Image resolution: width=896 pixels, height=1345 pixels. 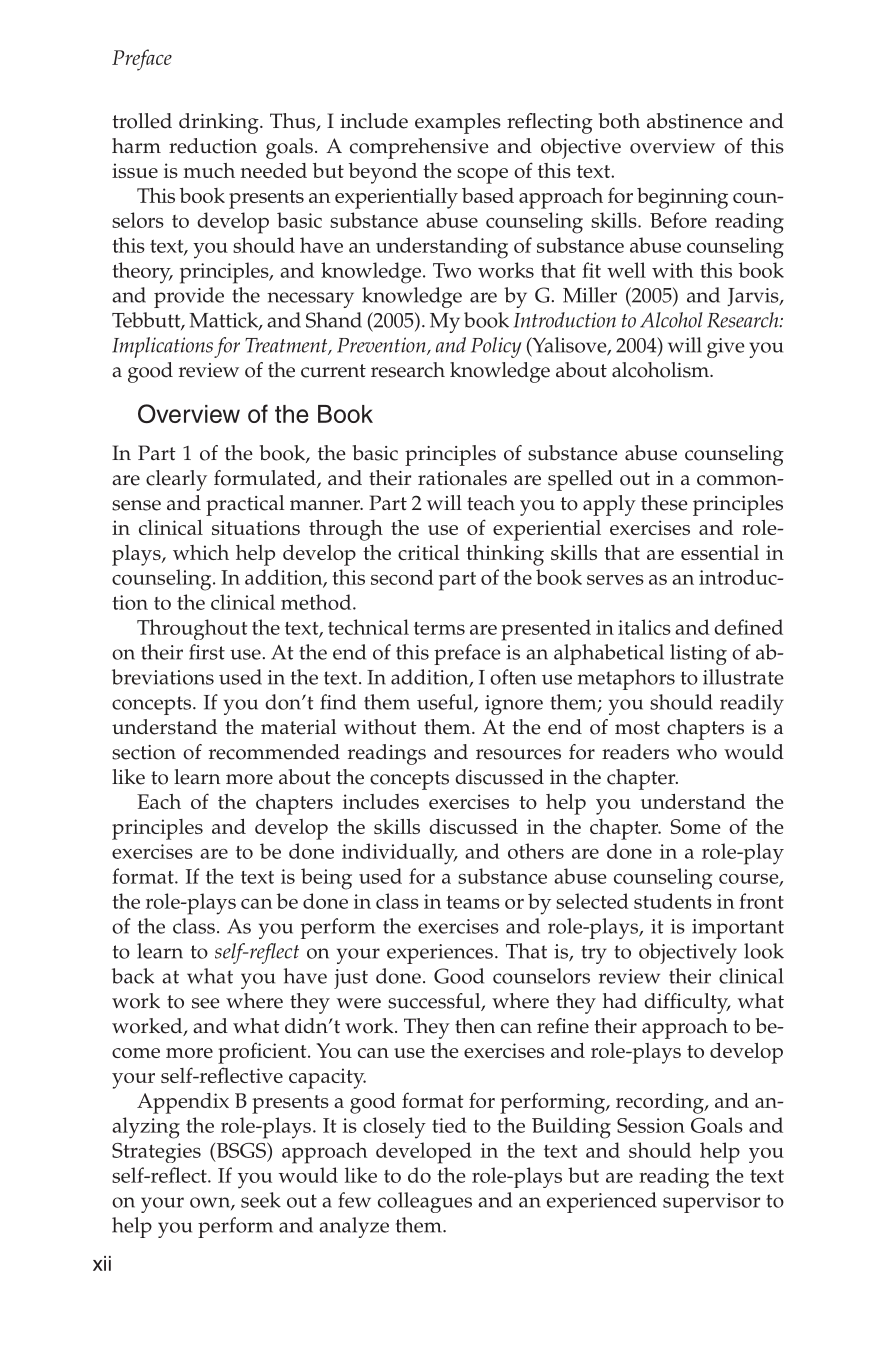 I want to click on experiences, so click(x=440, y=954).
